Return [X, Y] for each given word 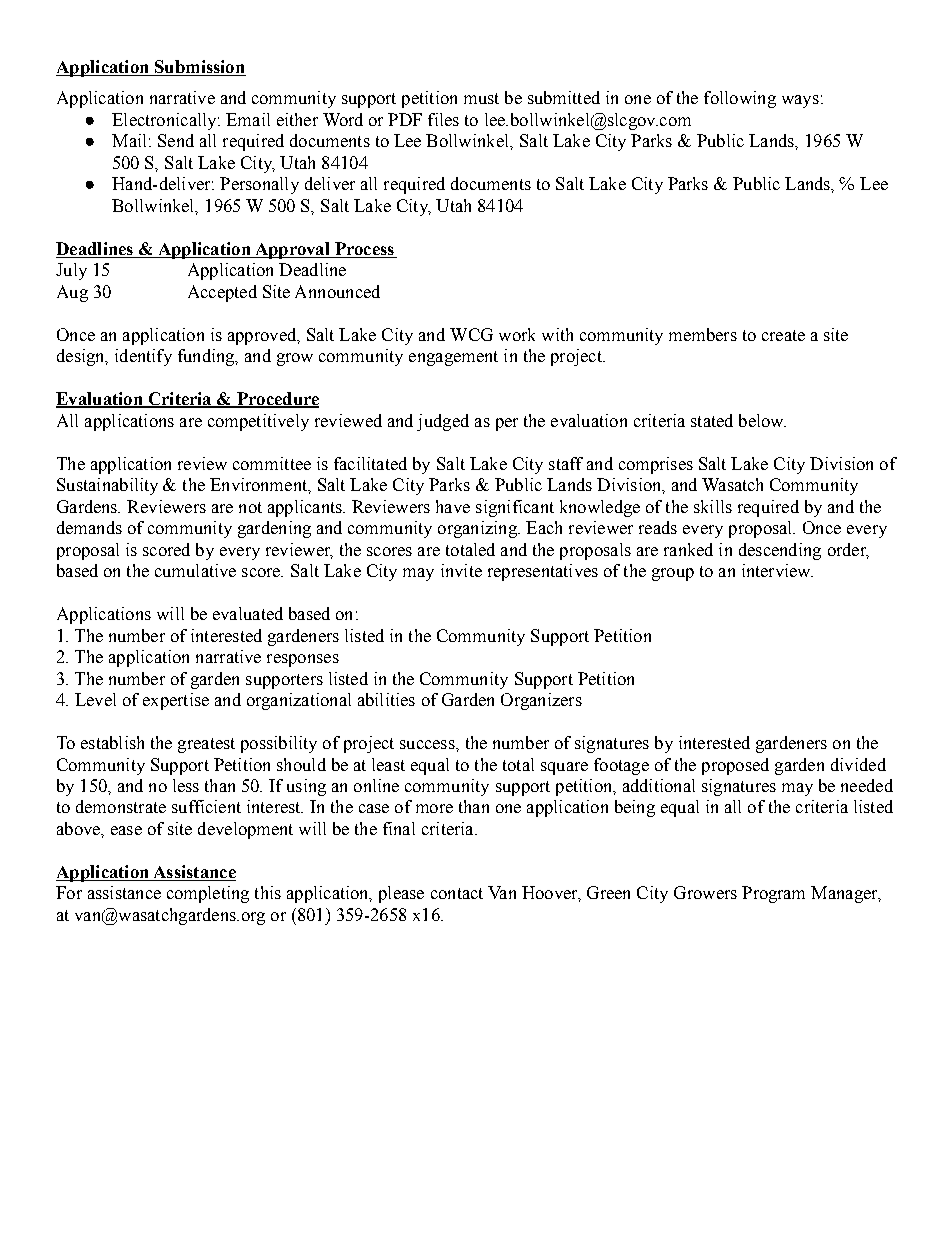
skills [713, 506]
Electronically [165, 121]
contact [457, 893]
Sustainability [107, 486]
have [453, 506]
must [481, 98]
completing [208, 894]
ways [800, 101]
